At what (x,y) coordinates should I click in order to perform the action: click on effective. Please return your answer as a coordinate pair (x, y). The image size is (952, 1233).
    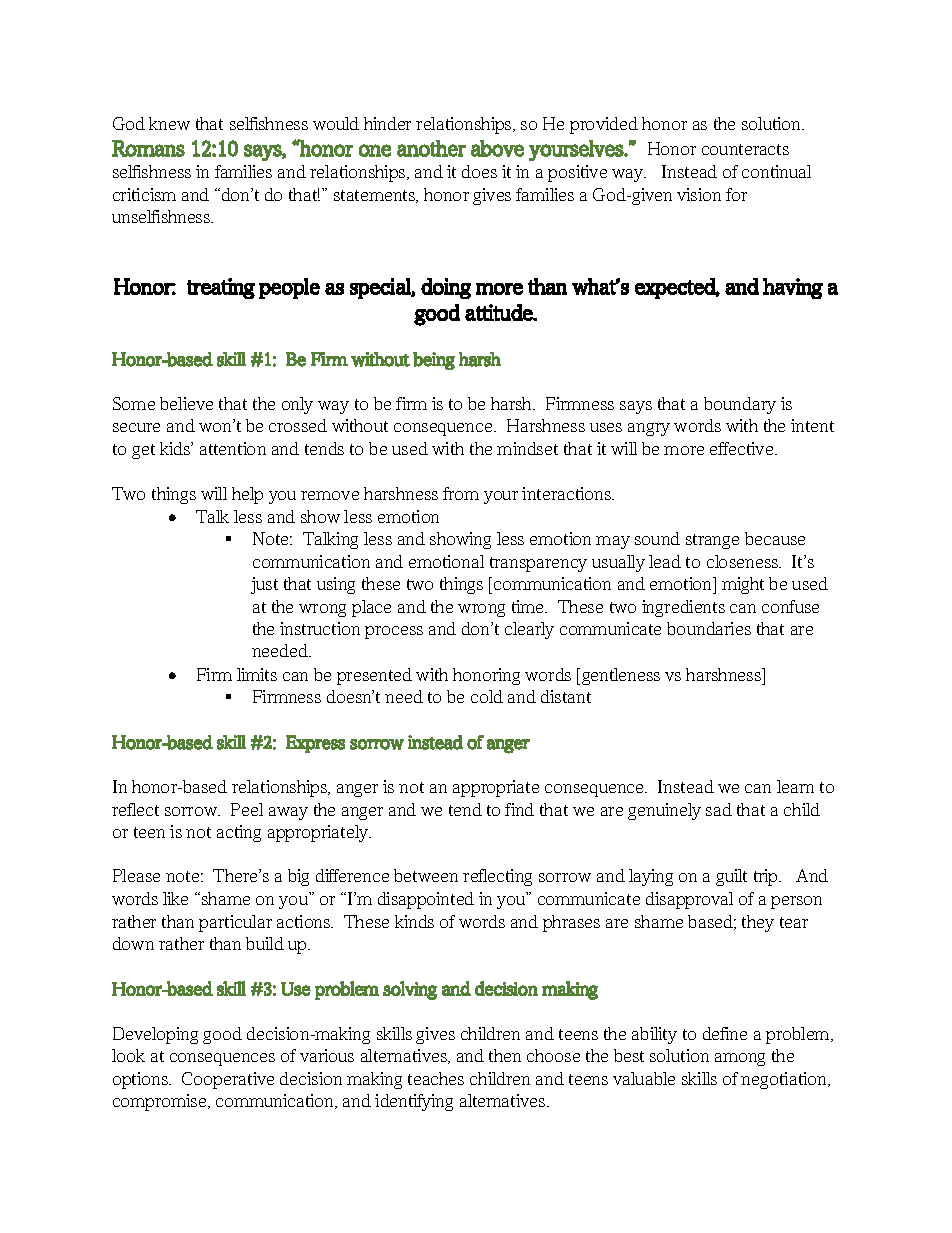
    Looking at the image, I should click on (743, 448).
